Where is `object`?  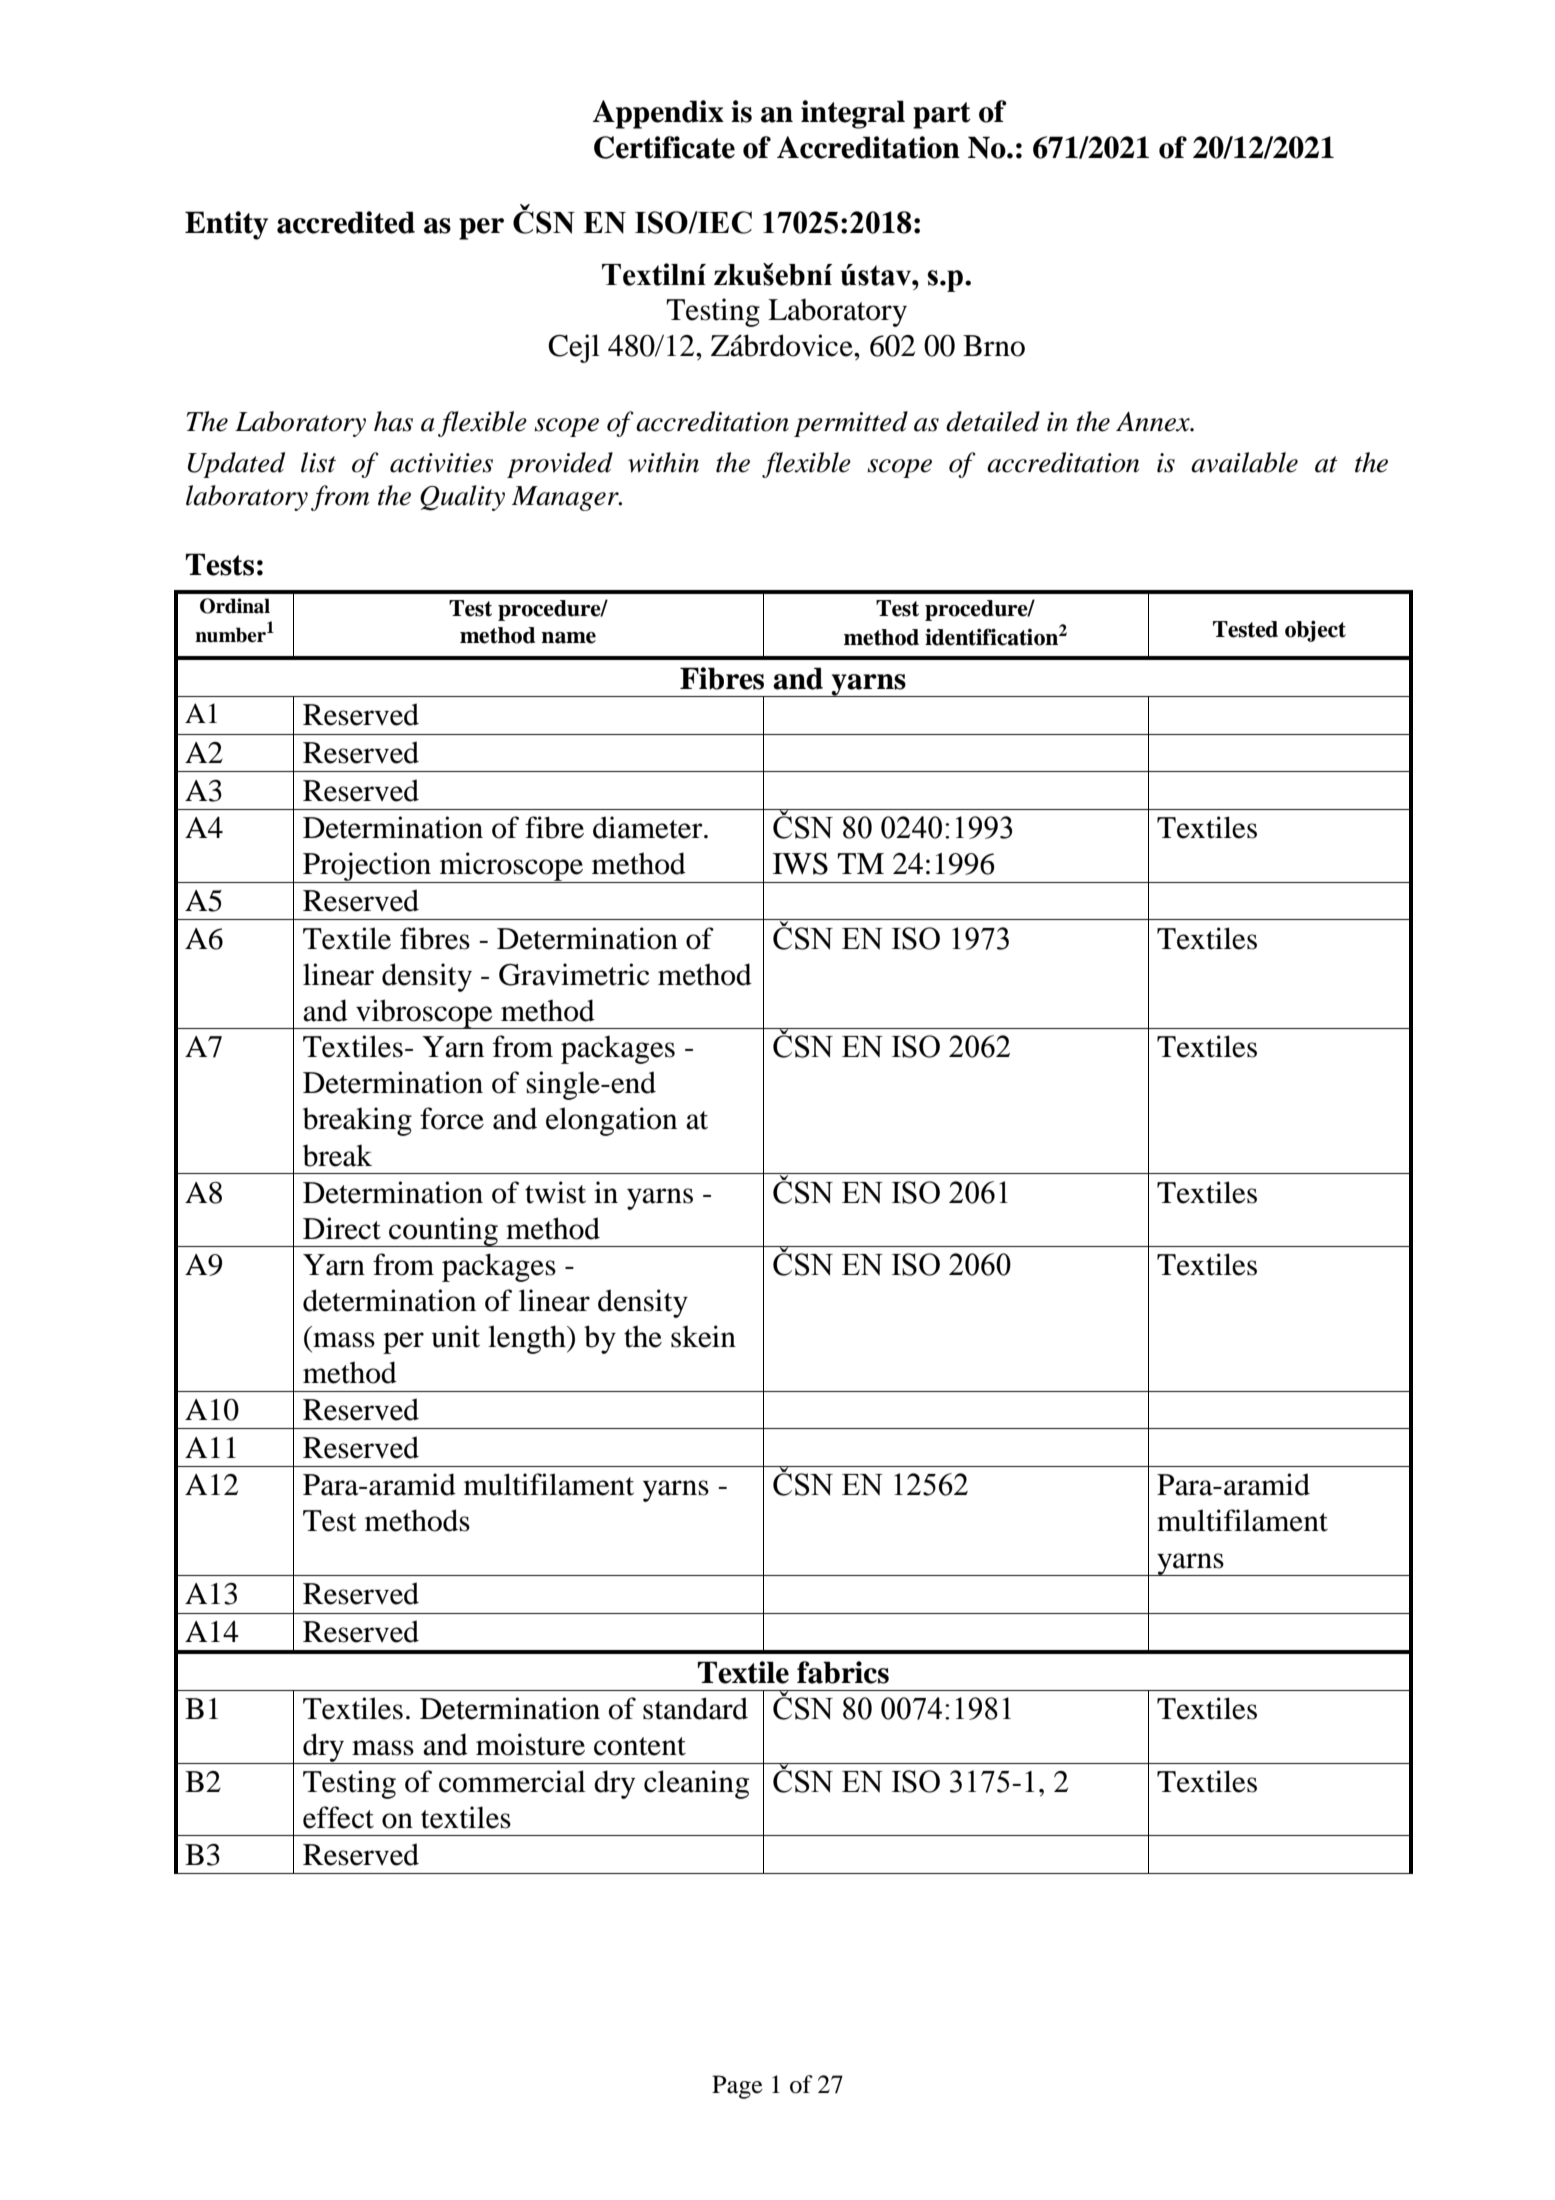
object is located at coordinates (1315, 631).
